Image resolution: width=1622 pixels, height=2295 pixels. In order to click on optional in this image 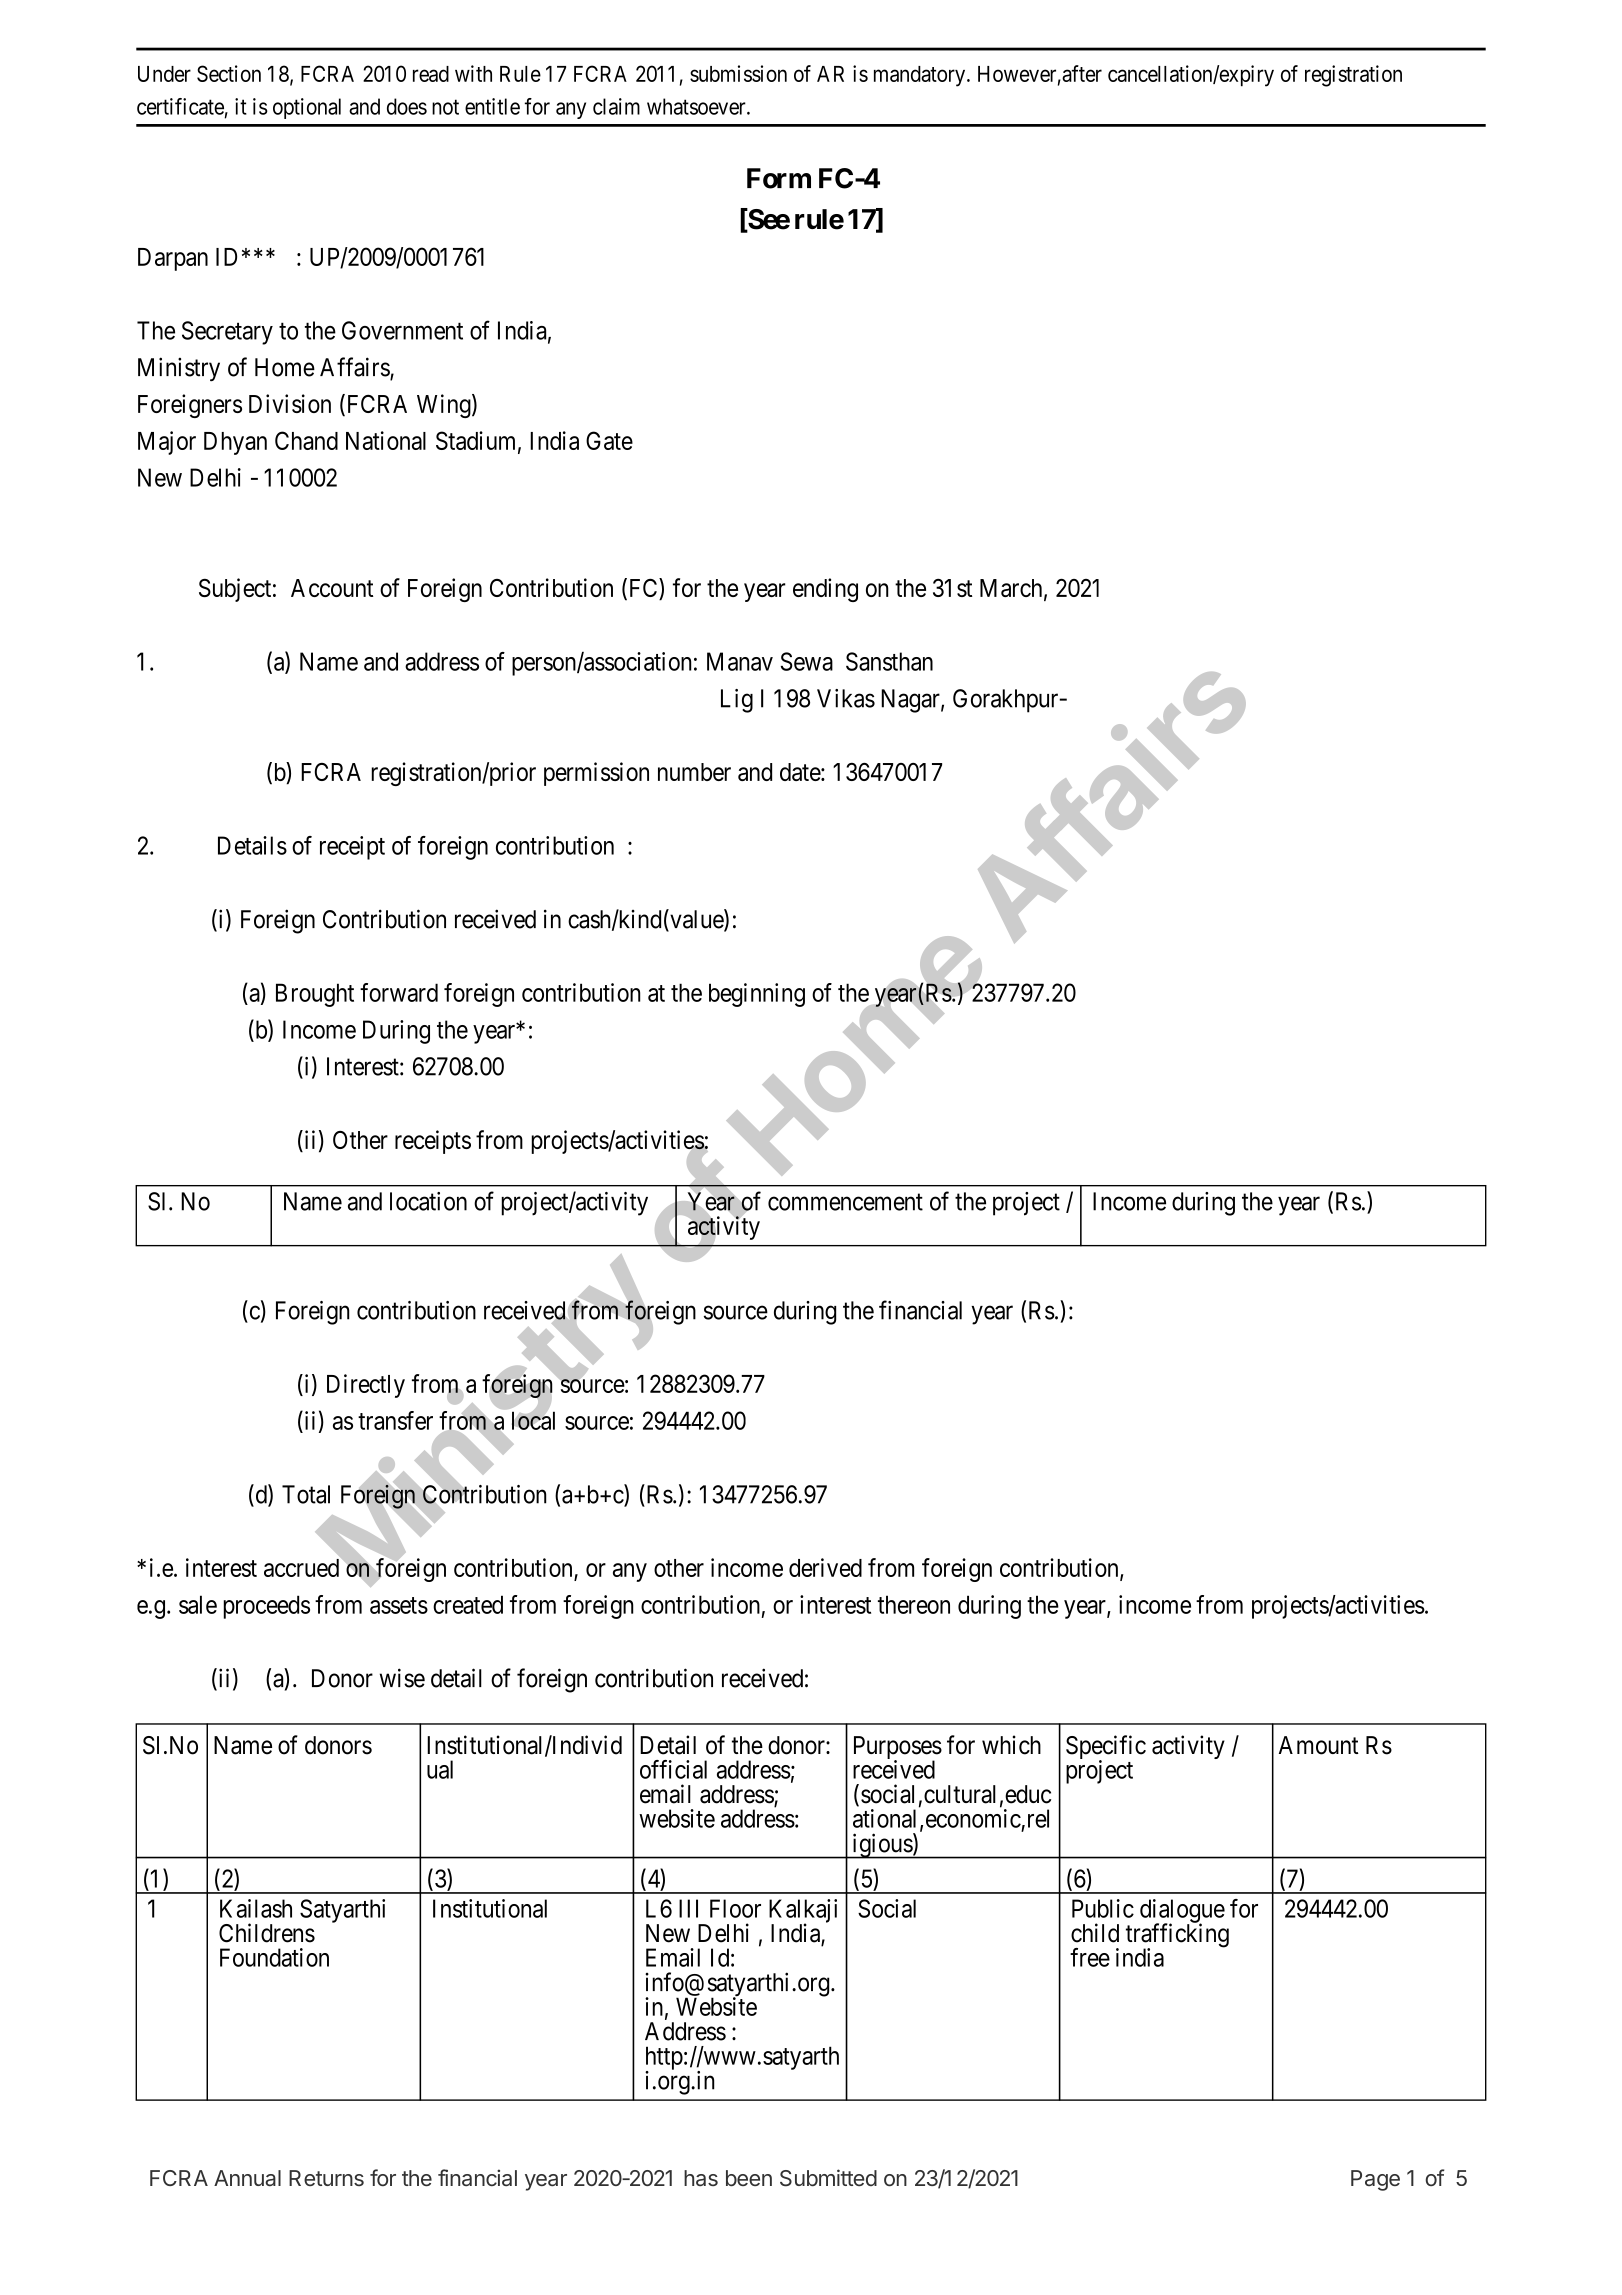, I will do `click(307, 108)`.
